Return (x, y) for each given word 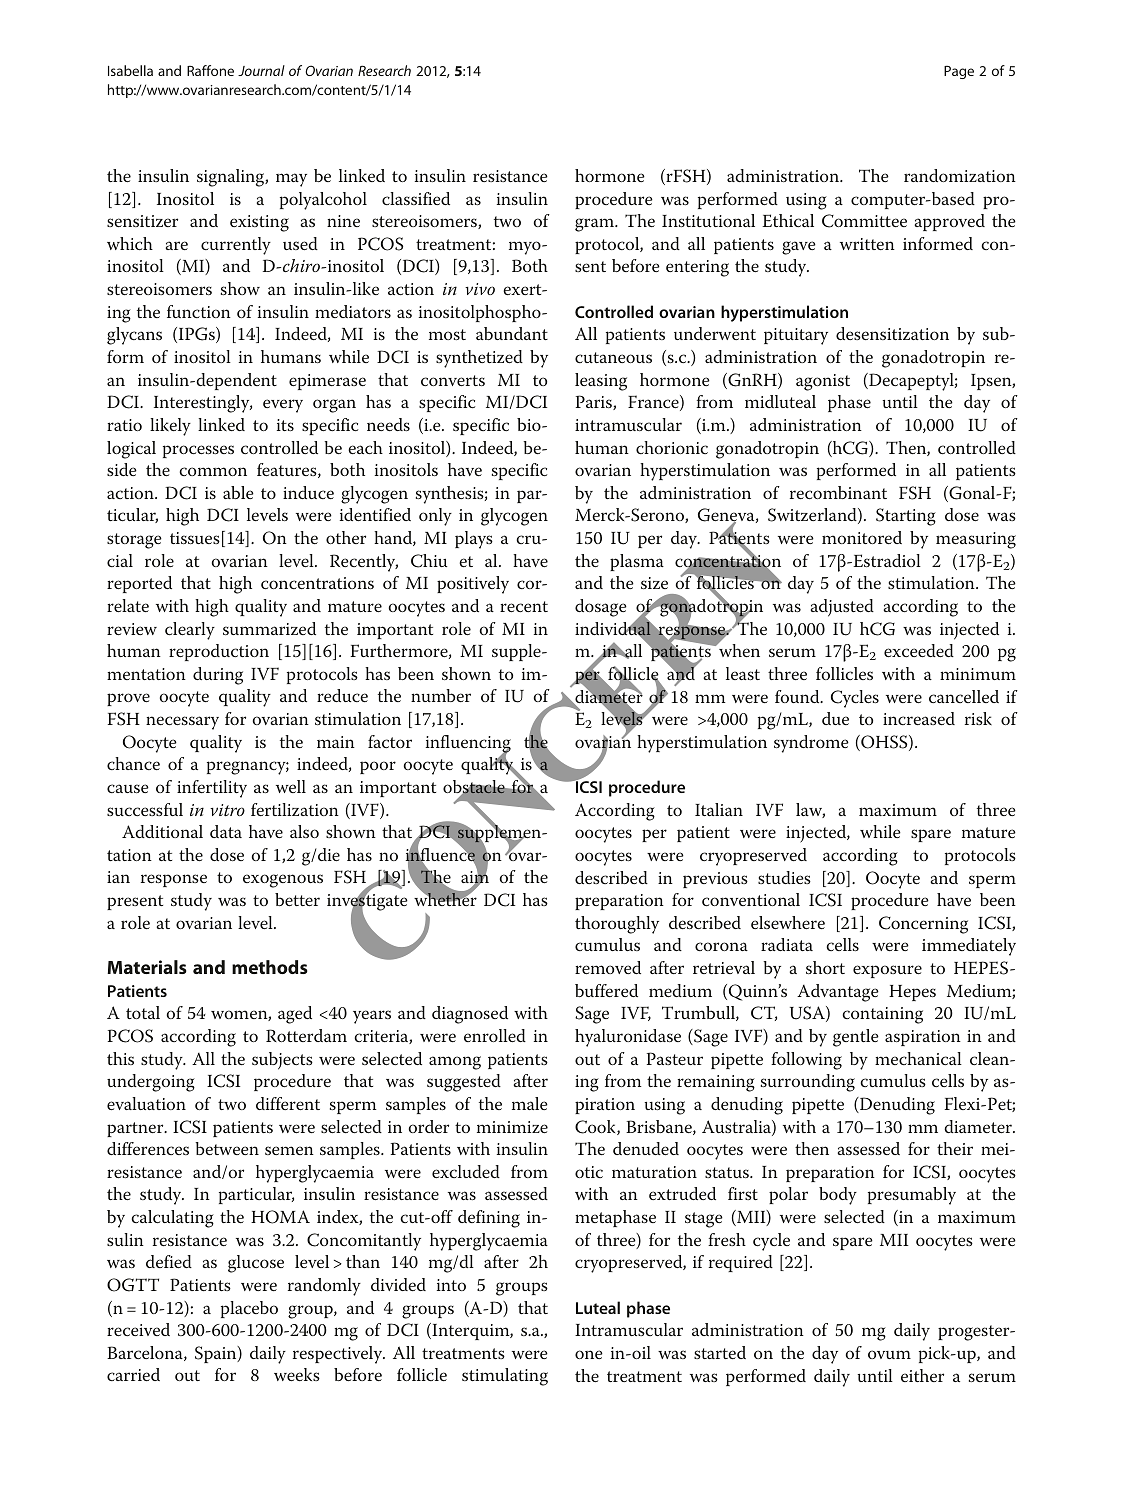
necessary (182, 723)
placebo (249, 1309)
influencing (468, 745)
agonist (823, 382)
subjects (282, 1061)
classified (416, 198)
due (835, 718)
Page (959, 72)
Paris (595, 402)
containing (882, 1015)
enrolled (495, 1035)
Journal (261, 70)
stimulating (505, 1377)
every (283, 406)
